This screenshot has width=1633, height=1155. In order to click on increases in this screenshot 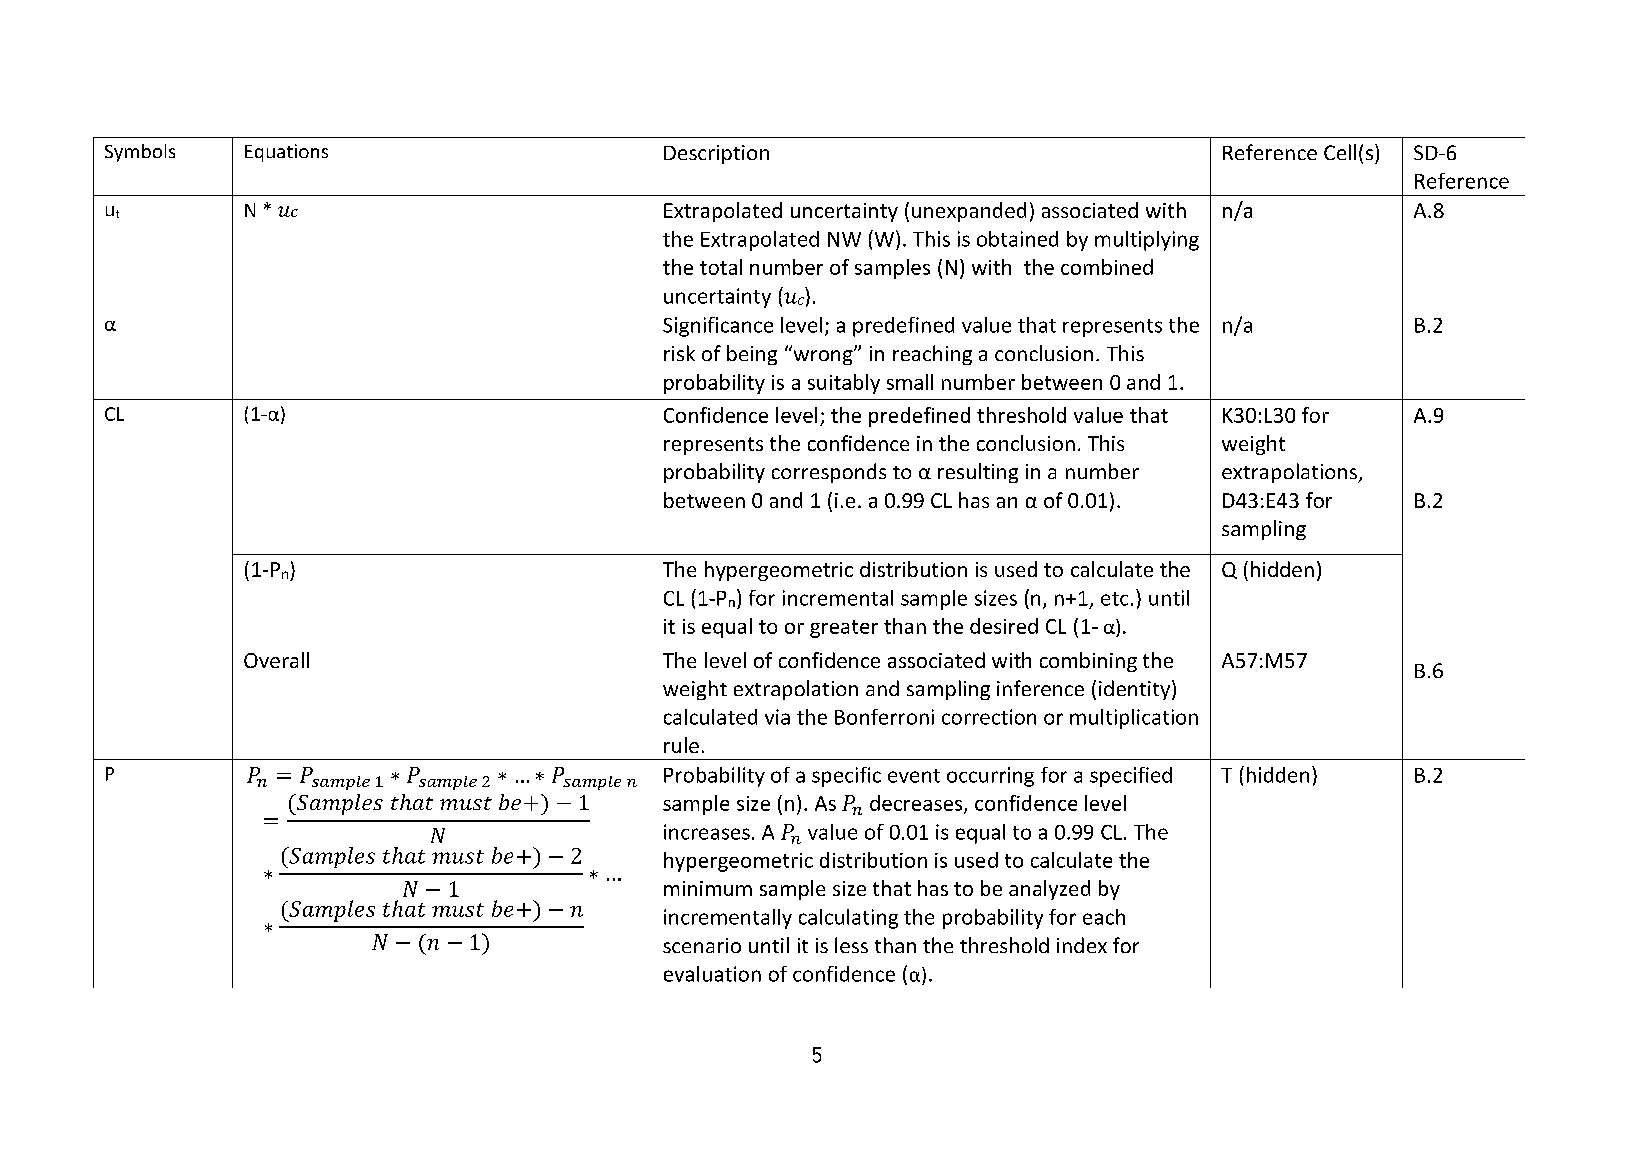, I will do `click(707, 832)`.
